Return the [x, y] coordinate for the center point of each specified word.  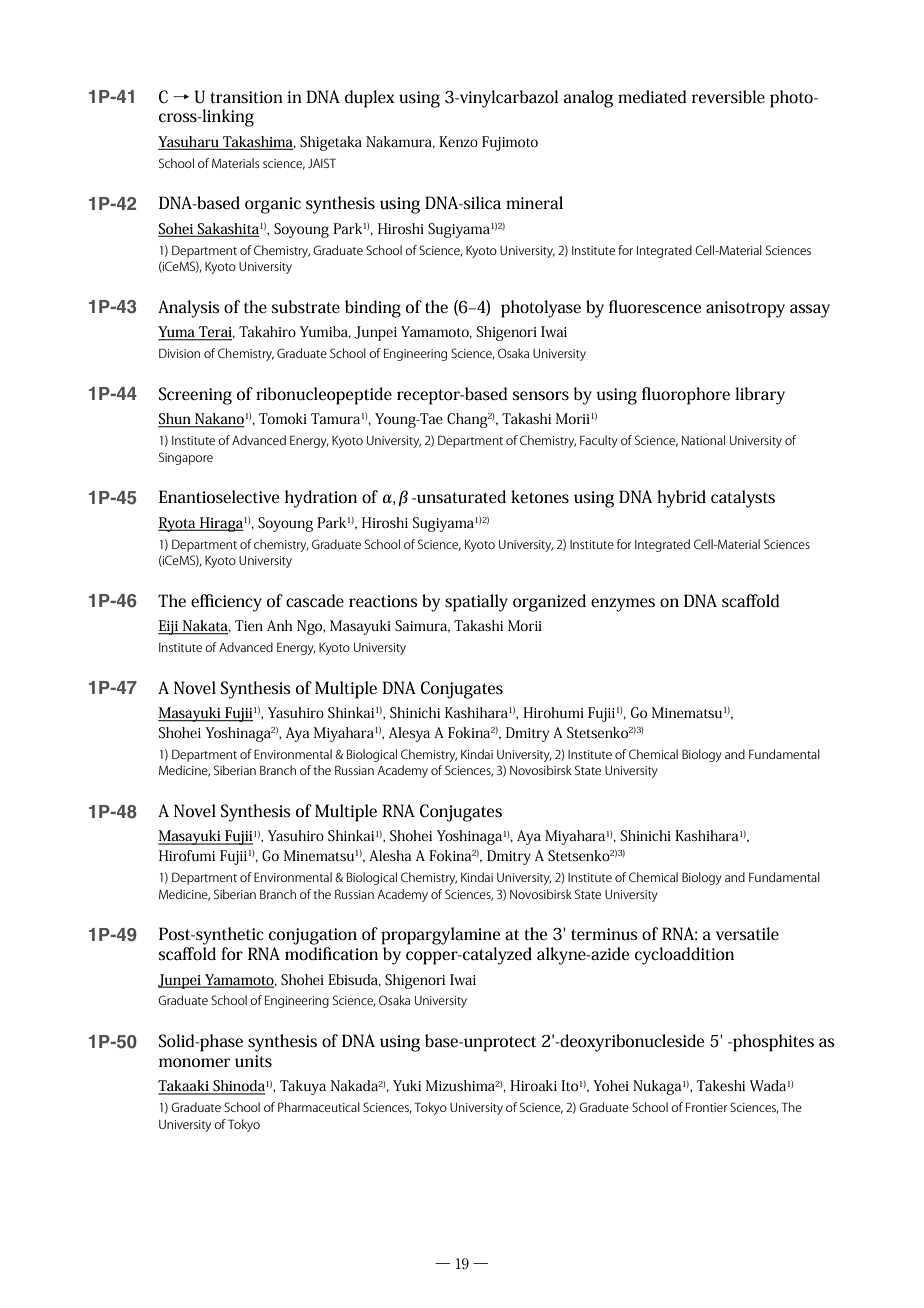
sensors [540, 396]
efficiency [226, 603]
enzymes [623, 605]
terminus [604, 934]
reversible [728, 96]
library [760, 396]
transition [246, 97]
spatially [476, 603]
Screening [195, 396]
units [253, 1061]
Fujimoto [510, 143]
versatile [747, 934]
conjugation [313, 936]
